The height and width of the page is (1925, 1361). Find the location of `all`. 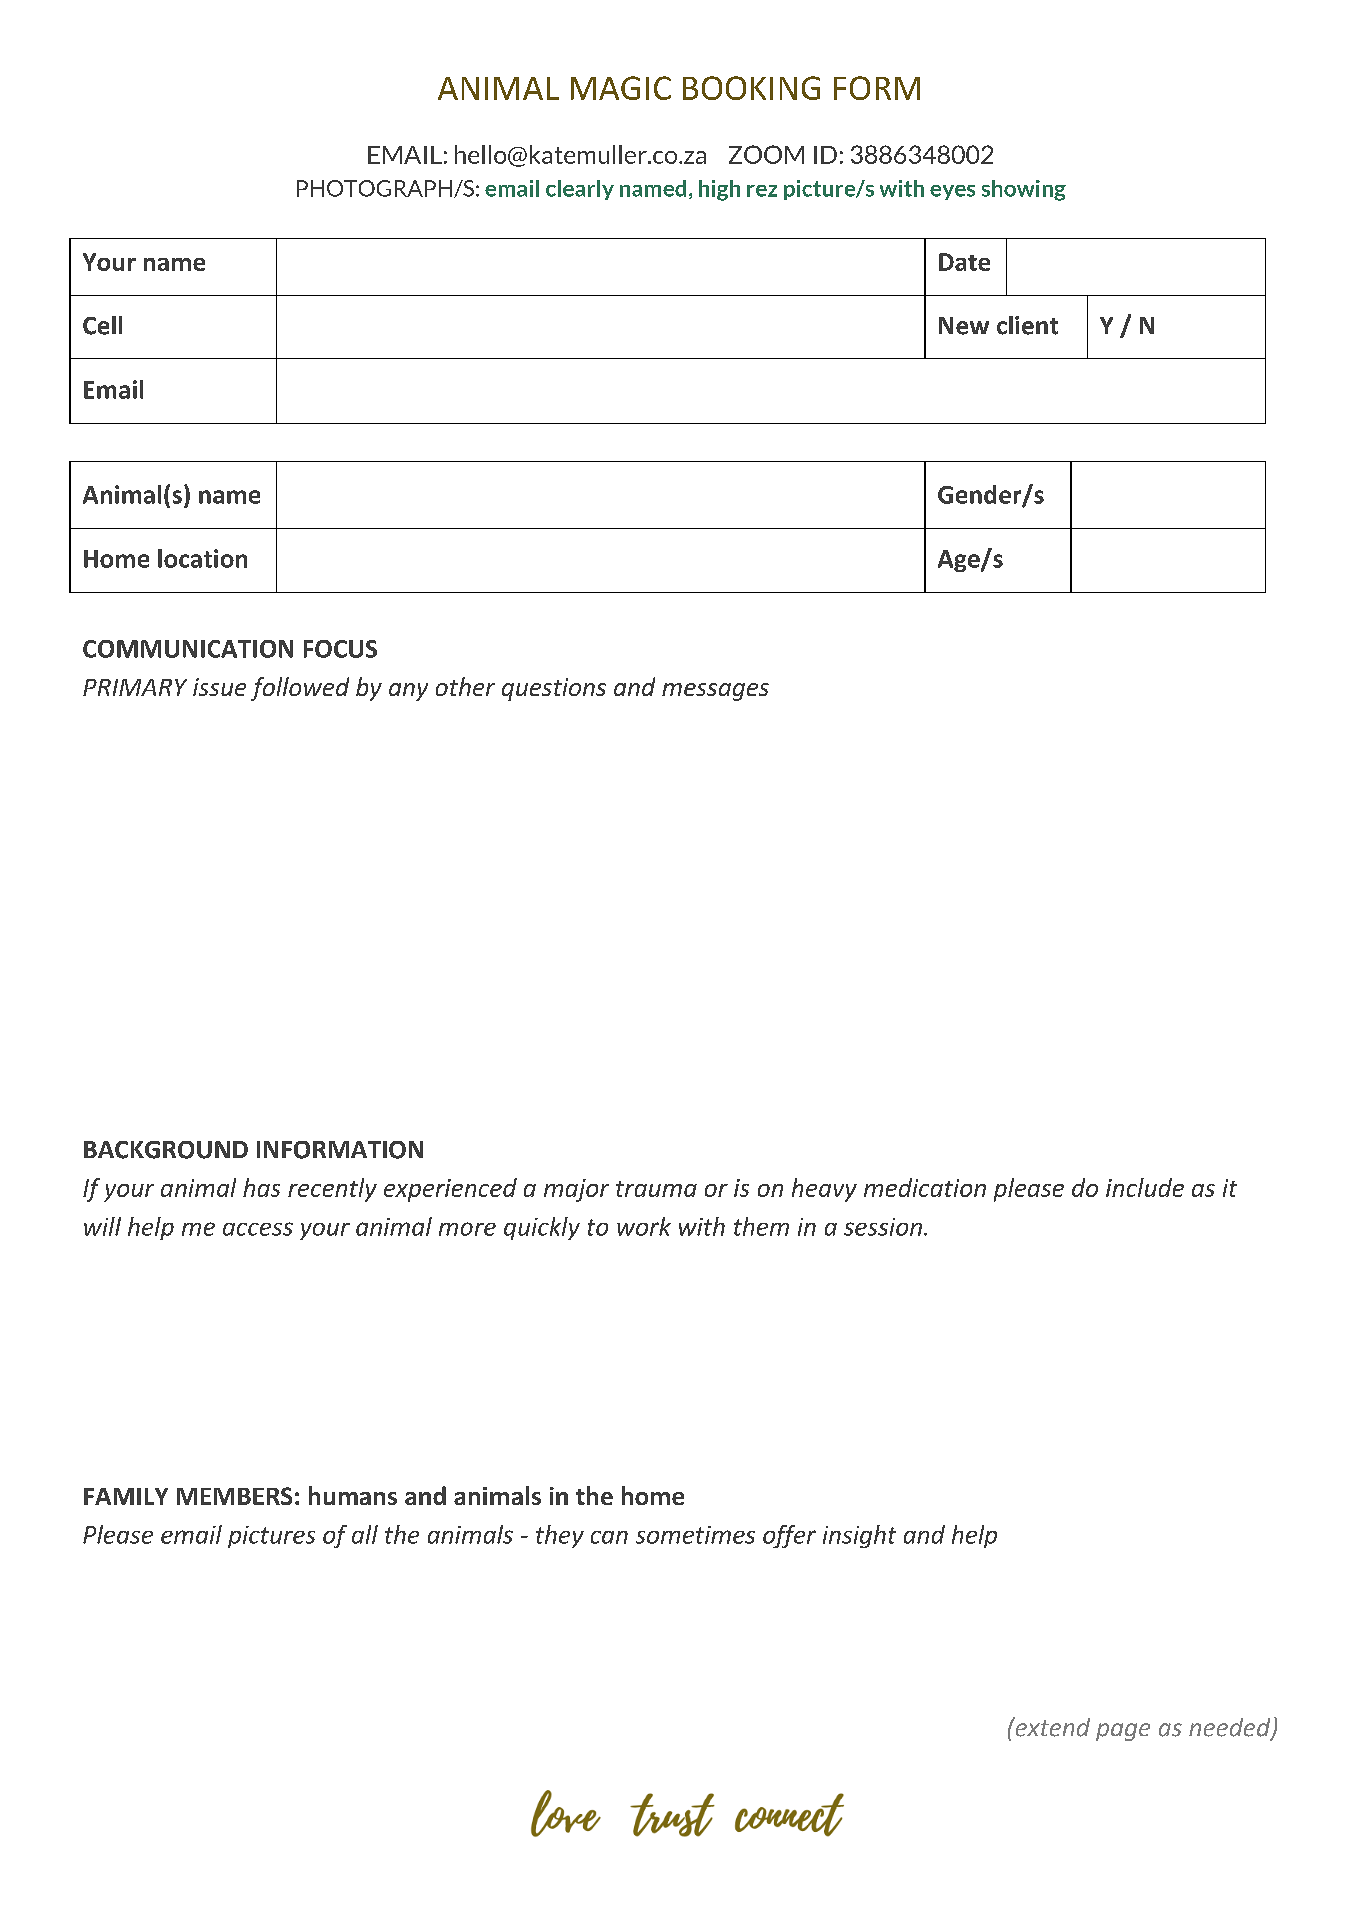

all is located at coordinates (365, 1534).
